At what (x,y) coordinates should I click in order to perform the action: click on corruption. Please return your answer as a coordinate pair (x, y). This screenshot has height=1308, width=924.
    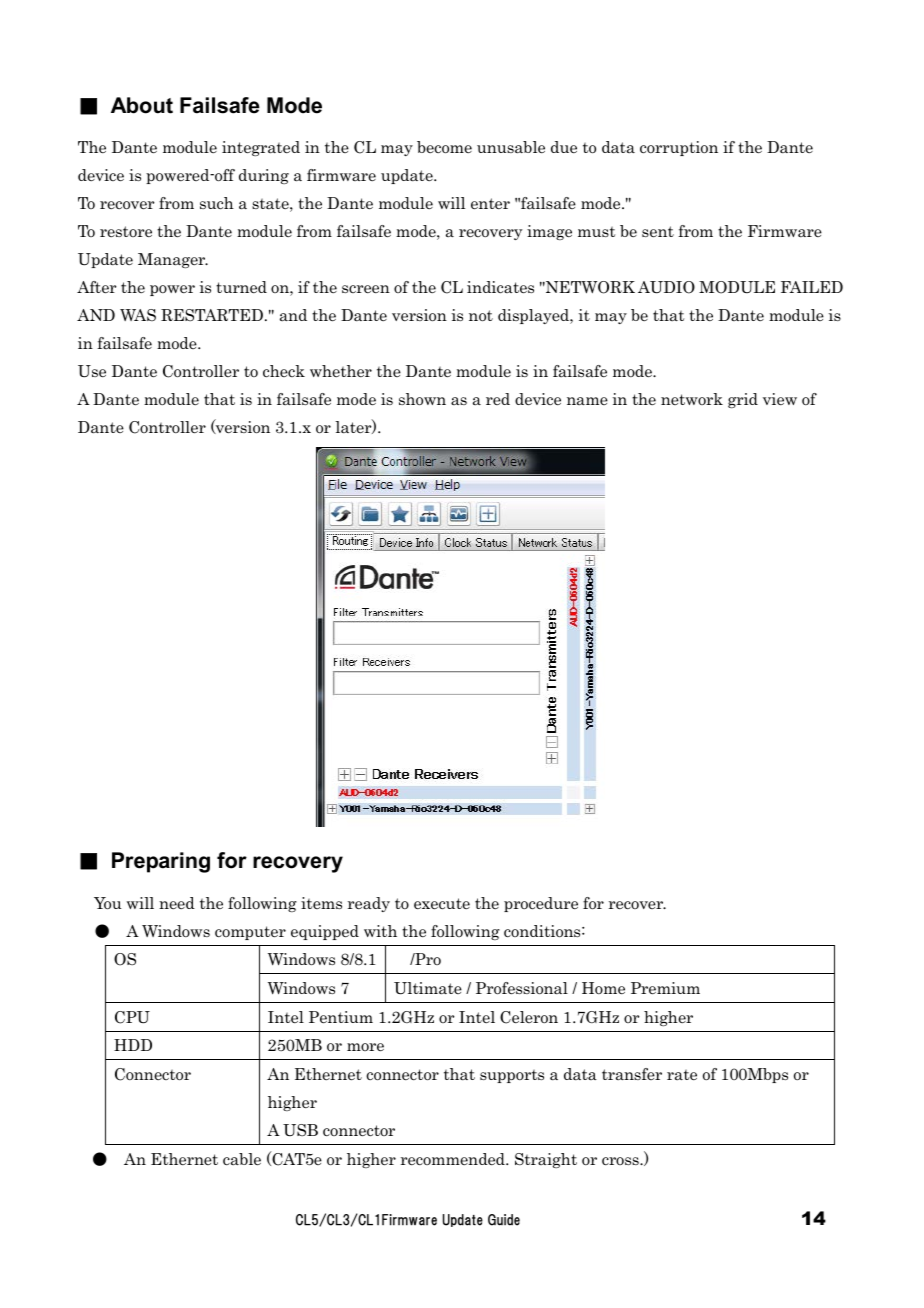
    Looking at the image, I should click on (679, 148).
